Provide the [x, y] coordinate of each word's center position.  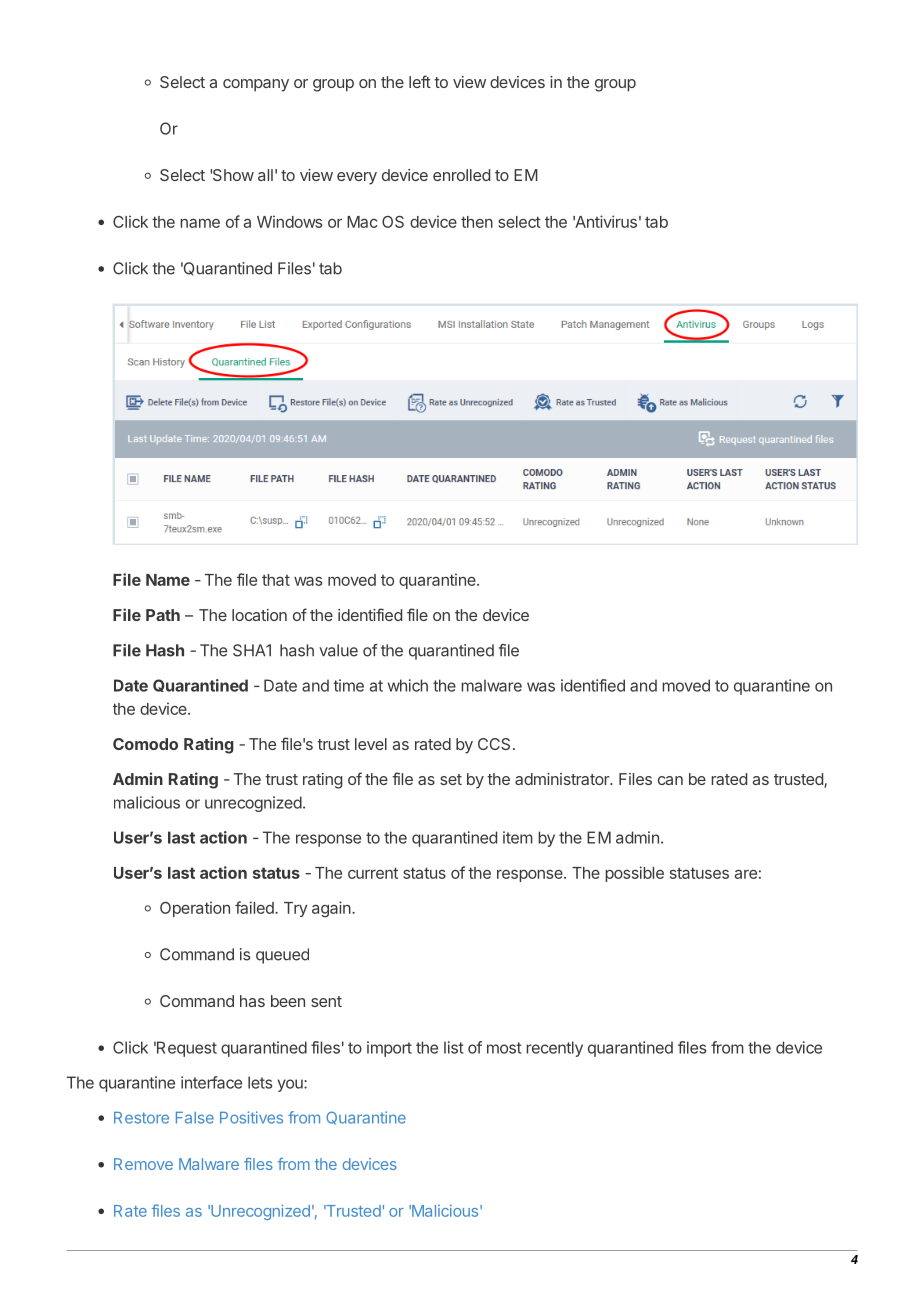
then [477, 222]
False [195, 1118]
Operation [195, 909]
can [670, 780]
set [451, 779]
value [338, 650]
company [256, 85]
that [276, 580]
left [420, 81]
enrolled [461, 175]
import [389, 1049]
